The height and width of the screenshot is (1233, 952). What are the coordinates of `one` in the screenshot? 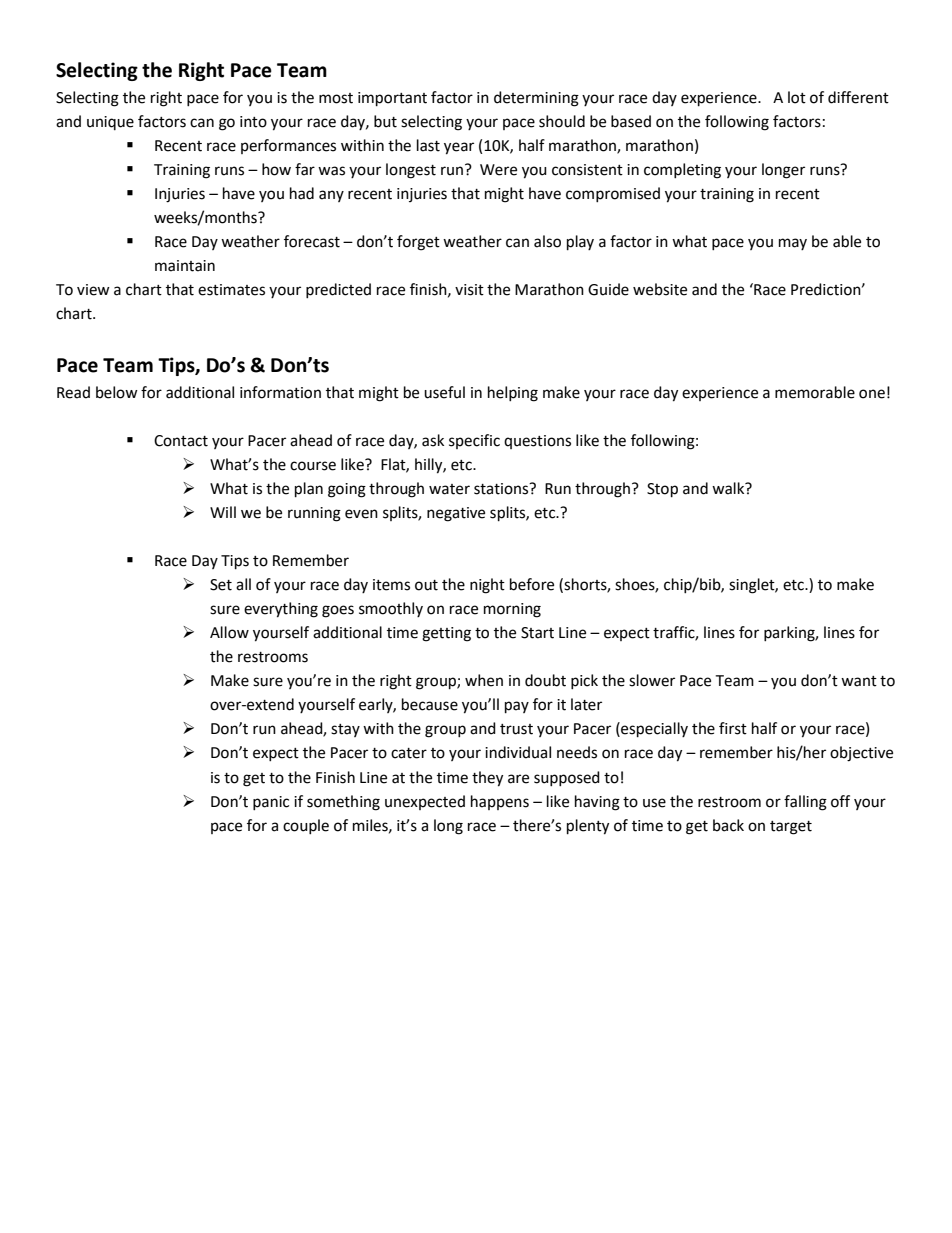 It's located at (872, 394).
